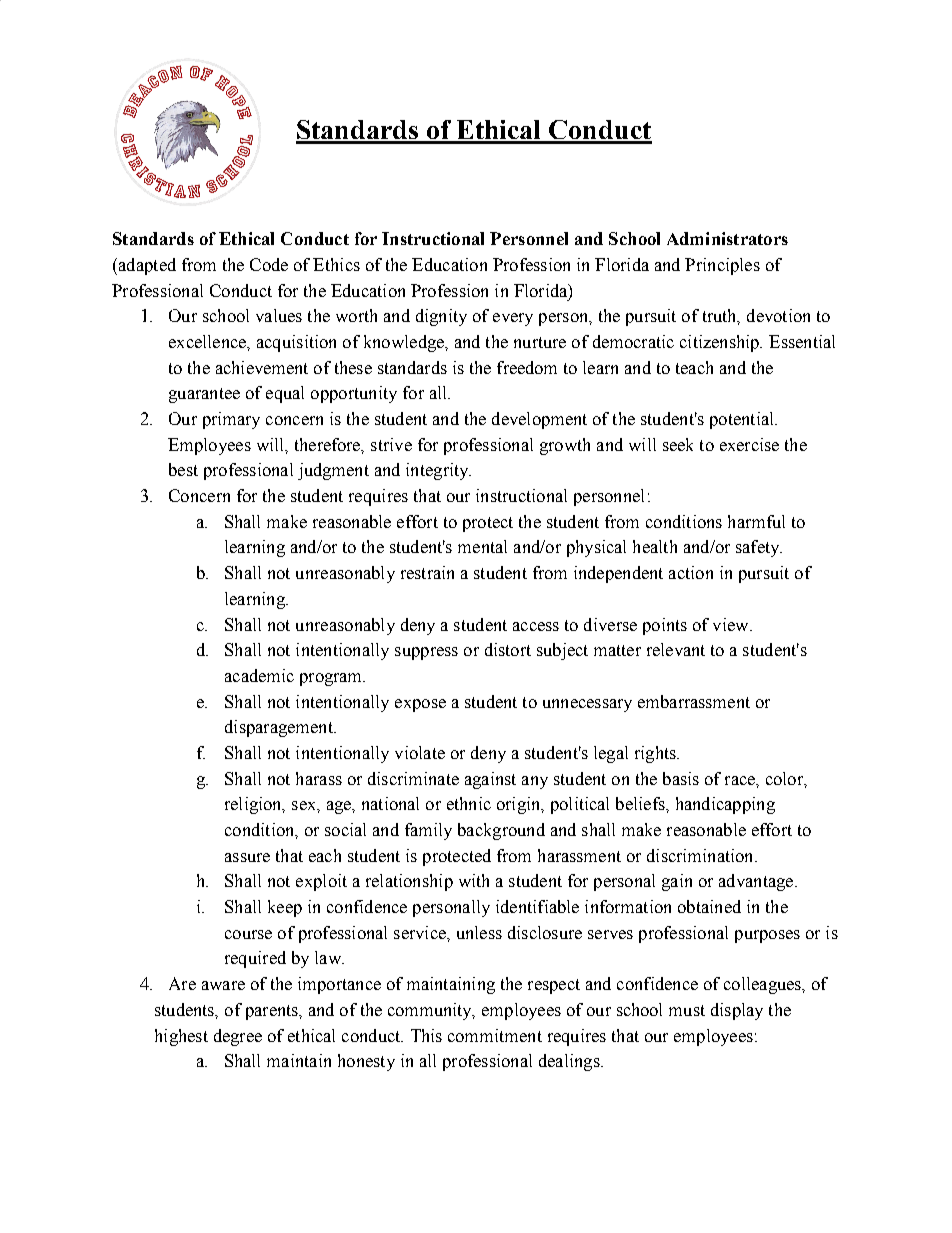  Describe the element at coordinates (280, 728) in the document. I see `disparagement` at that location.
